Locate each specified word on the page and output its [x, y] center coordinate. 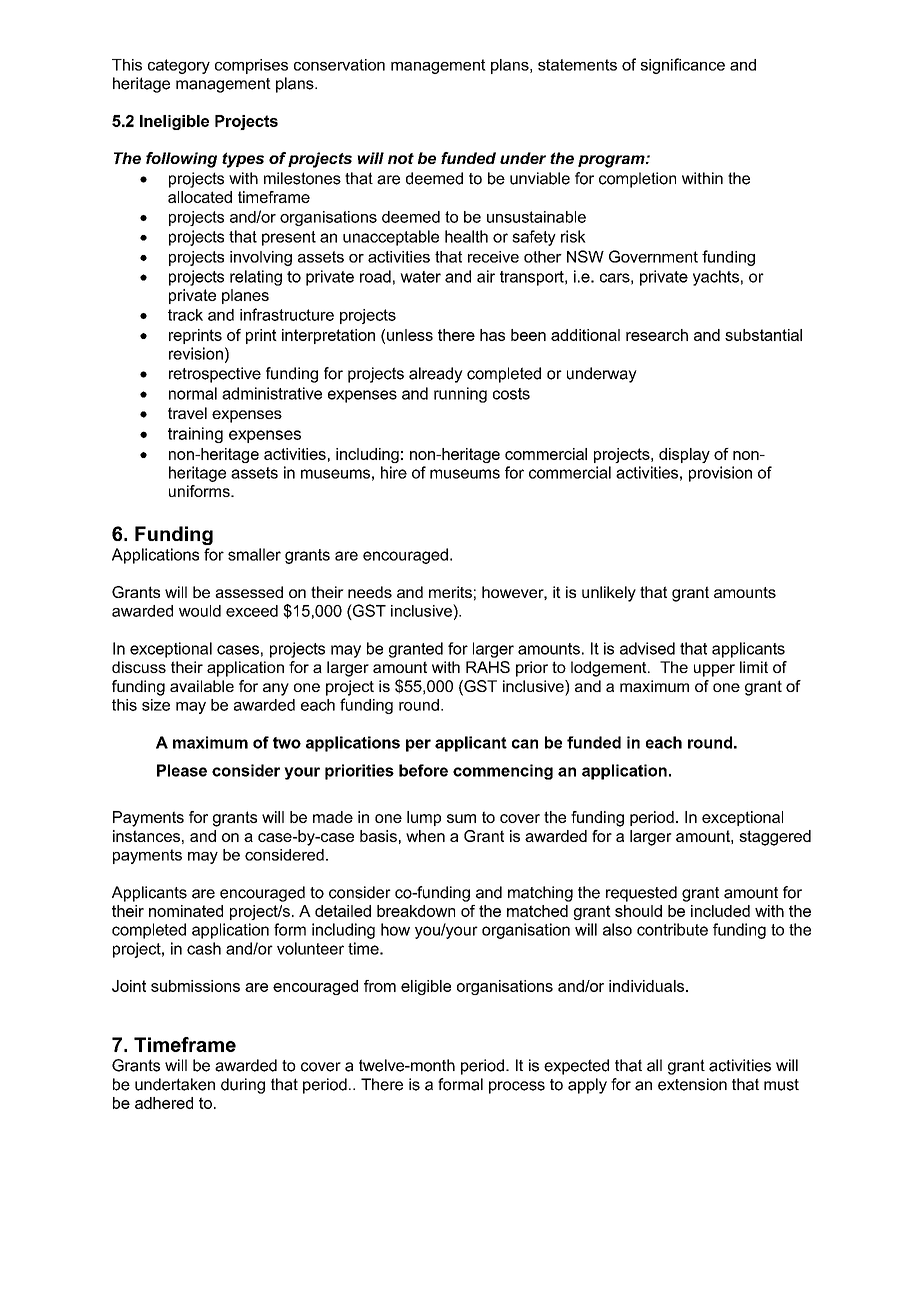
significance [683, 66]
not [401, 158]
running [460, 395]
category [179, 66]
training [195, 435]
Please [182, 770]
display [684, 455]
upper [714, 670]
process [517, 1087]
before [423, 770]
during [243, 1086]
